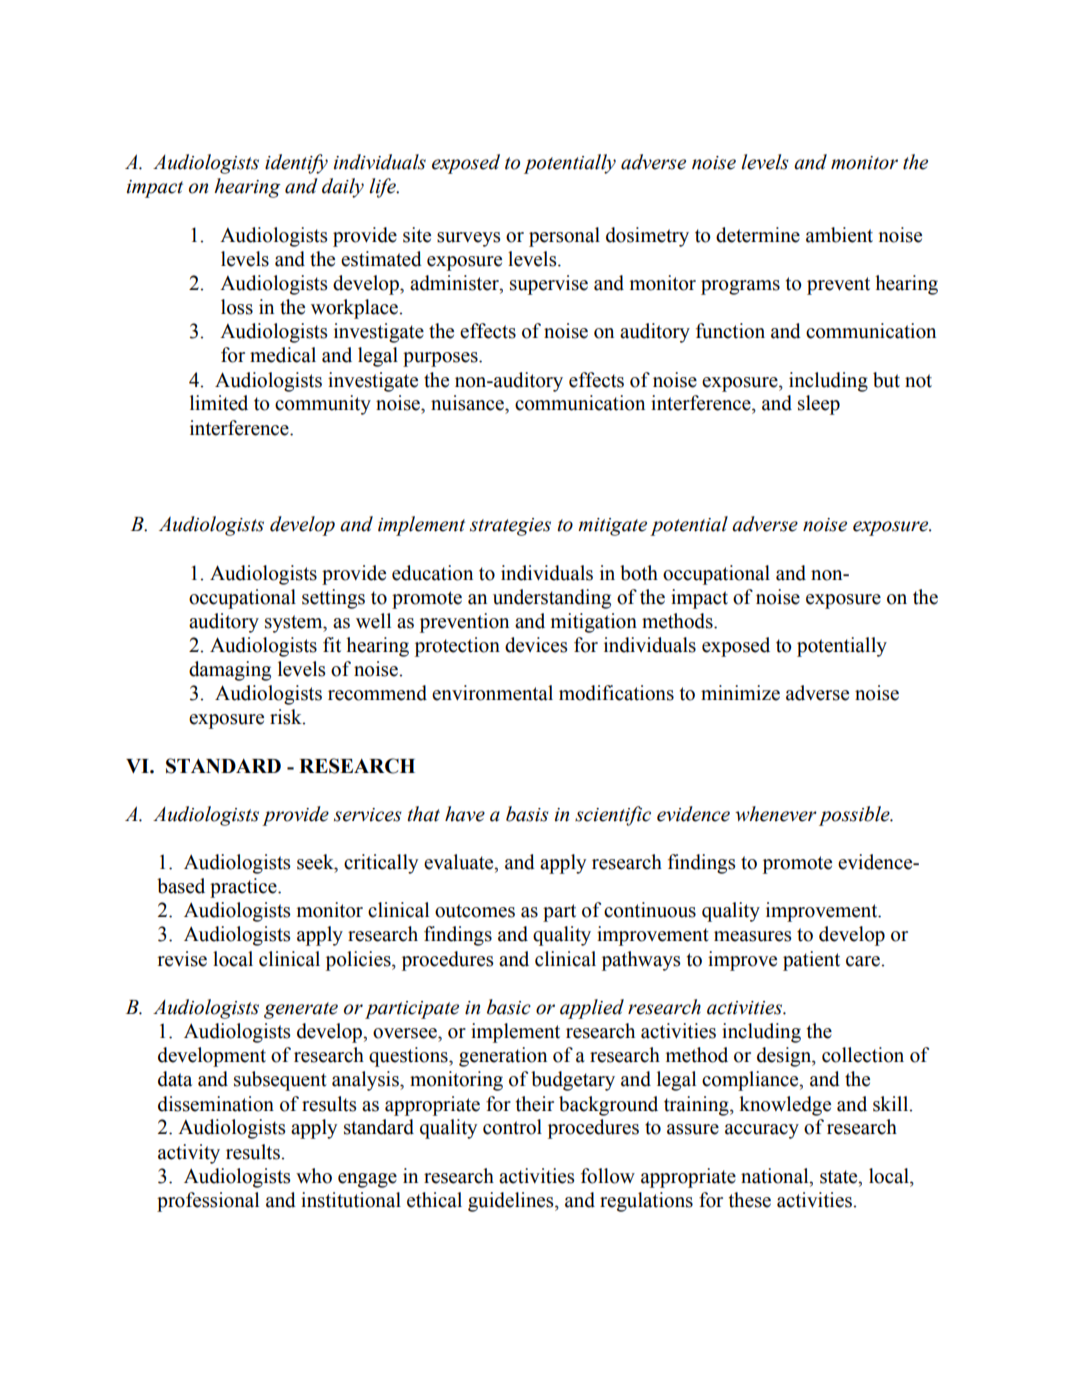 This screenshot has height=1385, width=1071. What do you see at coordinates (296, 164) in the screenshot?
I see `identify` at bounding box center [296, 164].
